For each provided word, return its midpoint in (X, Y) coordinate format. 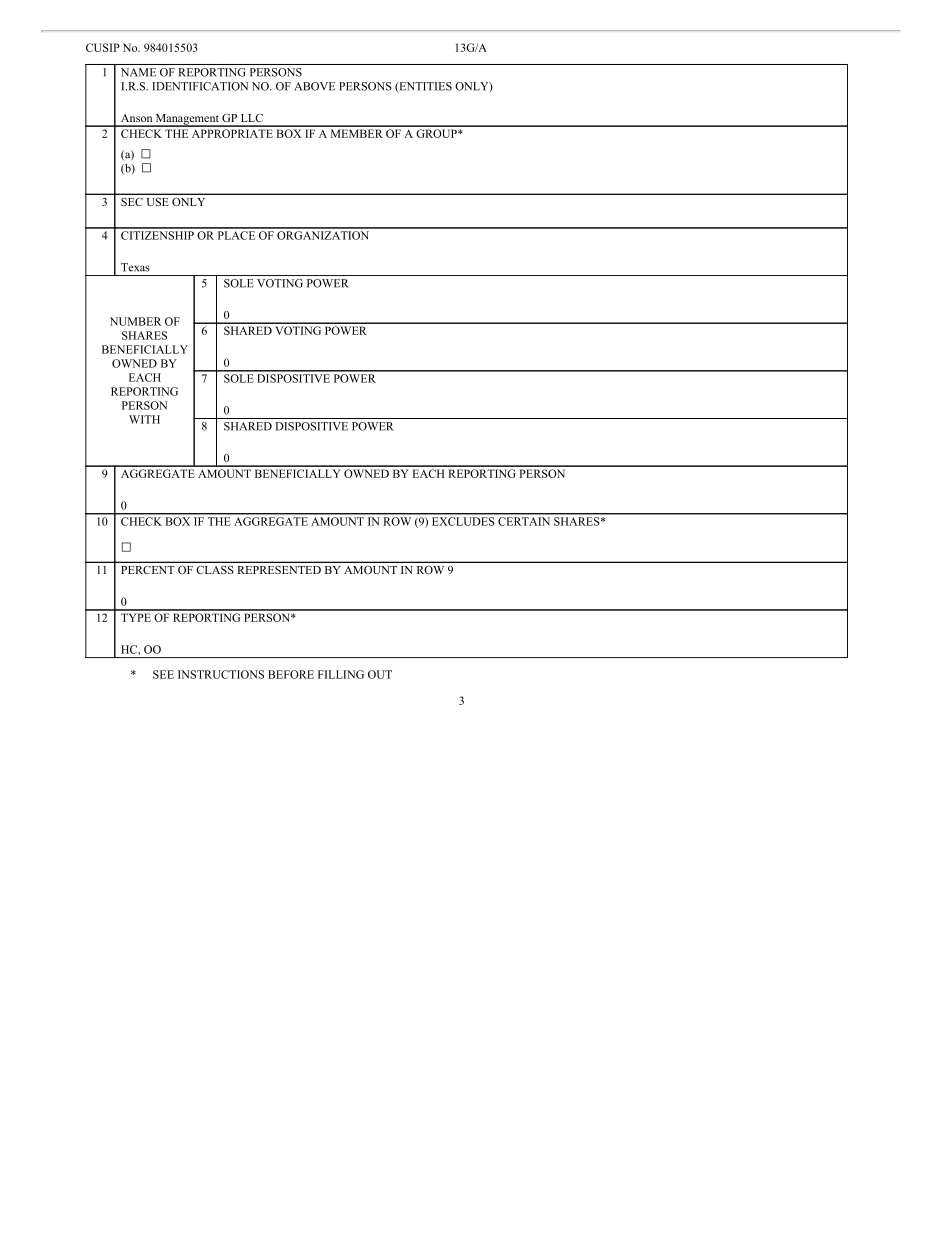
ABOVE (314, 86)
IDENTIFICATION (200, 86)
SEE (163, 674)
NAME (138, 72)
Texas (135, 267)
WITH (144, 419)
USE (157, 202)
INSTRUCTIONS (221, 674)
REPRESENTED (279, 570)
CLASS (215, 570)
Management (187, 120)
